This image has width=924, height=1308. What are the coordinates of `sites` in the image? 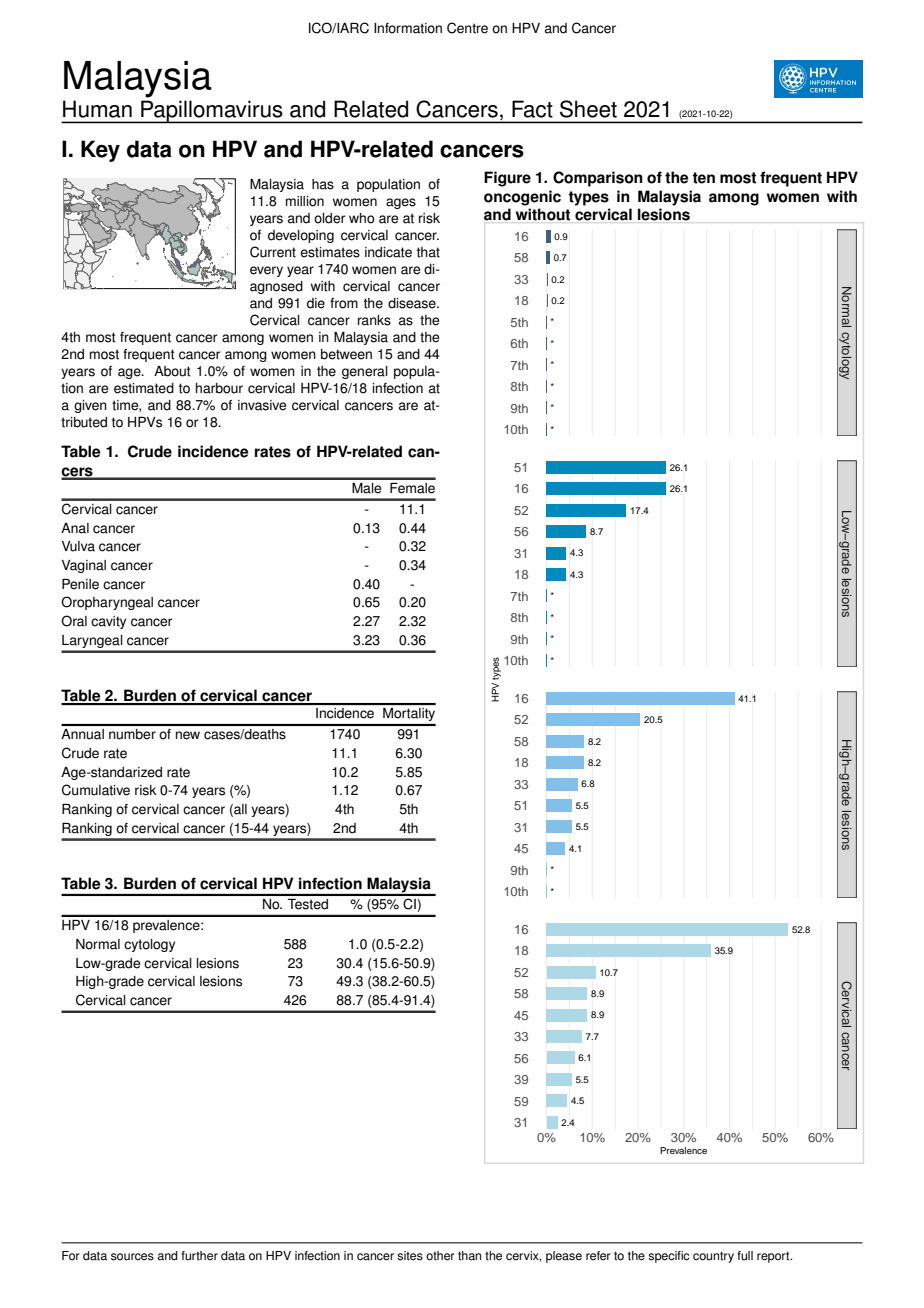 It's located at (410, 1256).
